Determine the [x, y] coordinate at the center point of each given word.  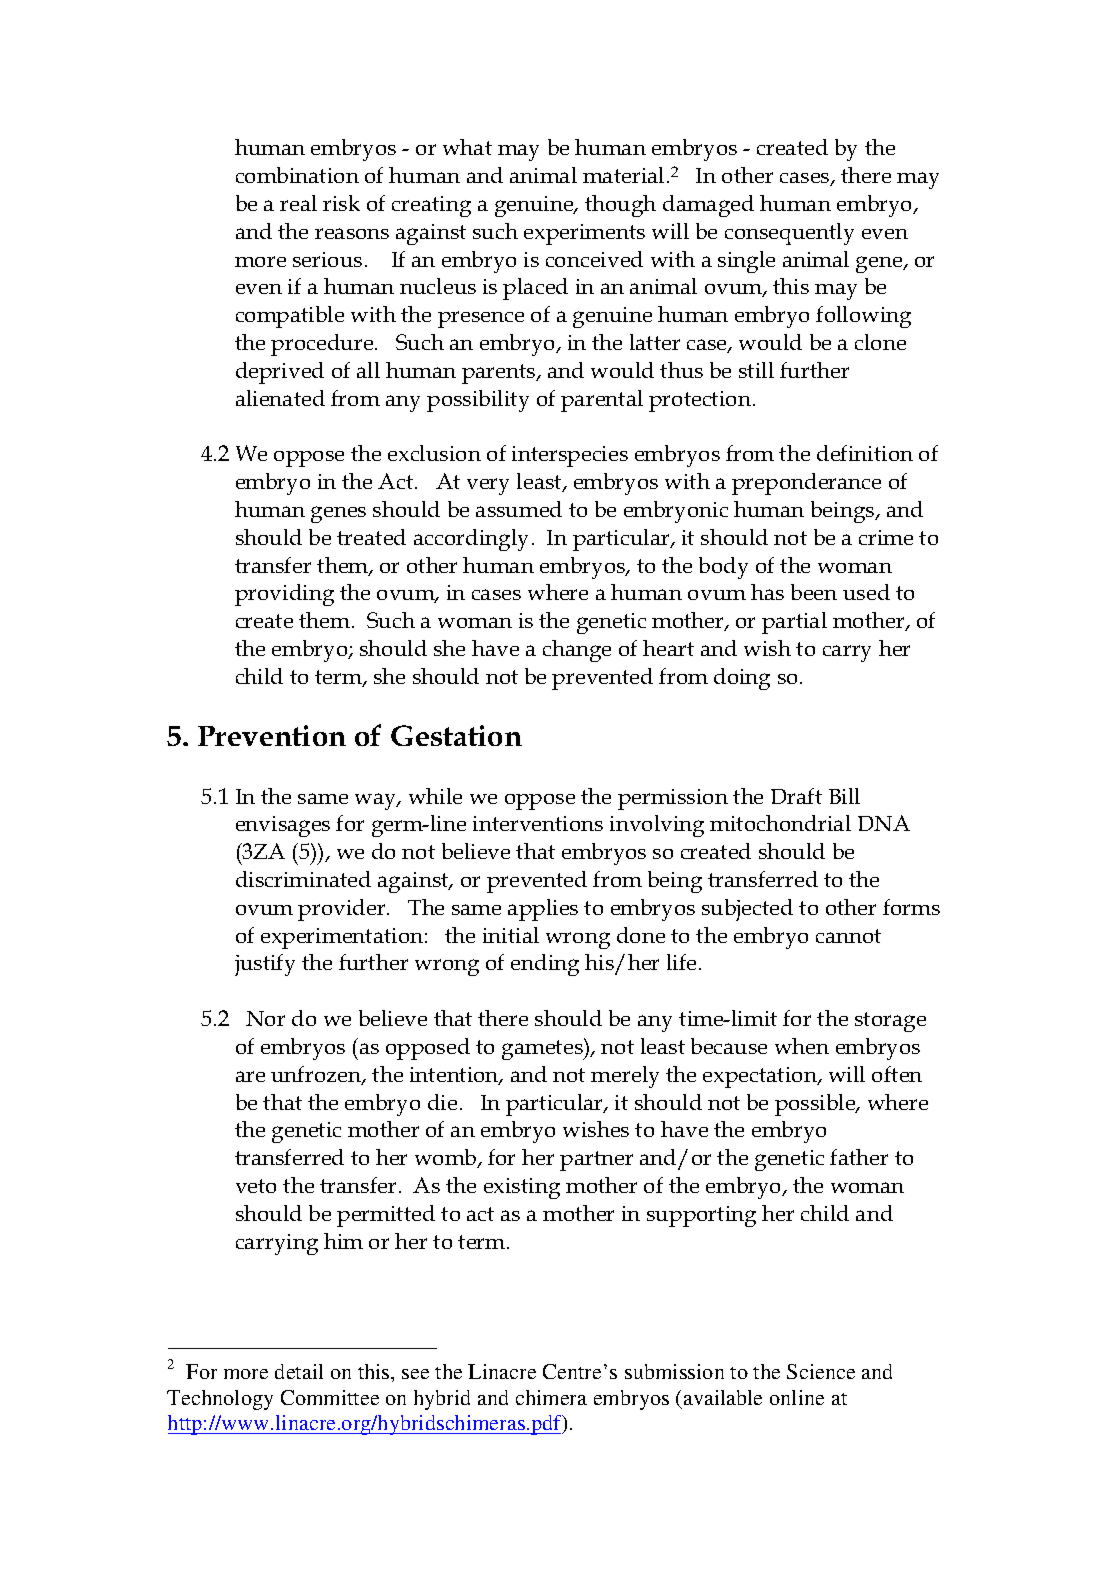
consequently [789, 234]
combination [297, 175]
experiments [584, 234]
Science [821, 1371]
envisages [283, 826]
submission [674, 1371]
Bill [844, 796]
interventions [538, 823]
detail [299, 1371]
